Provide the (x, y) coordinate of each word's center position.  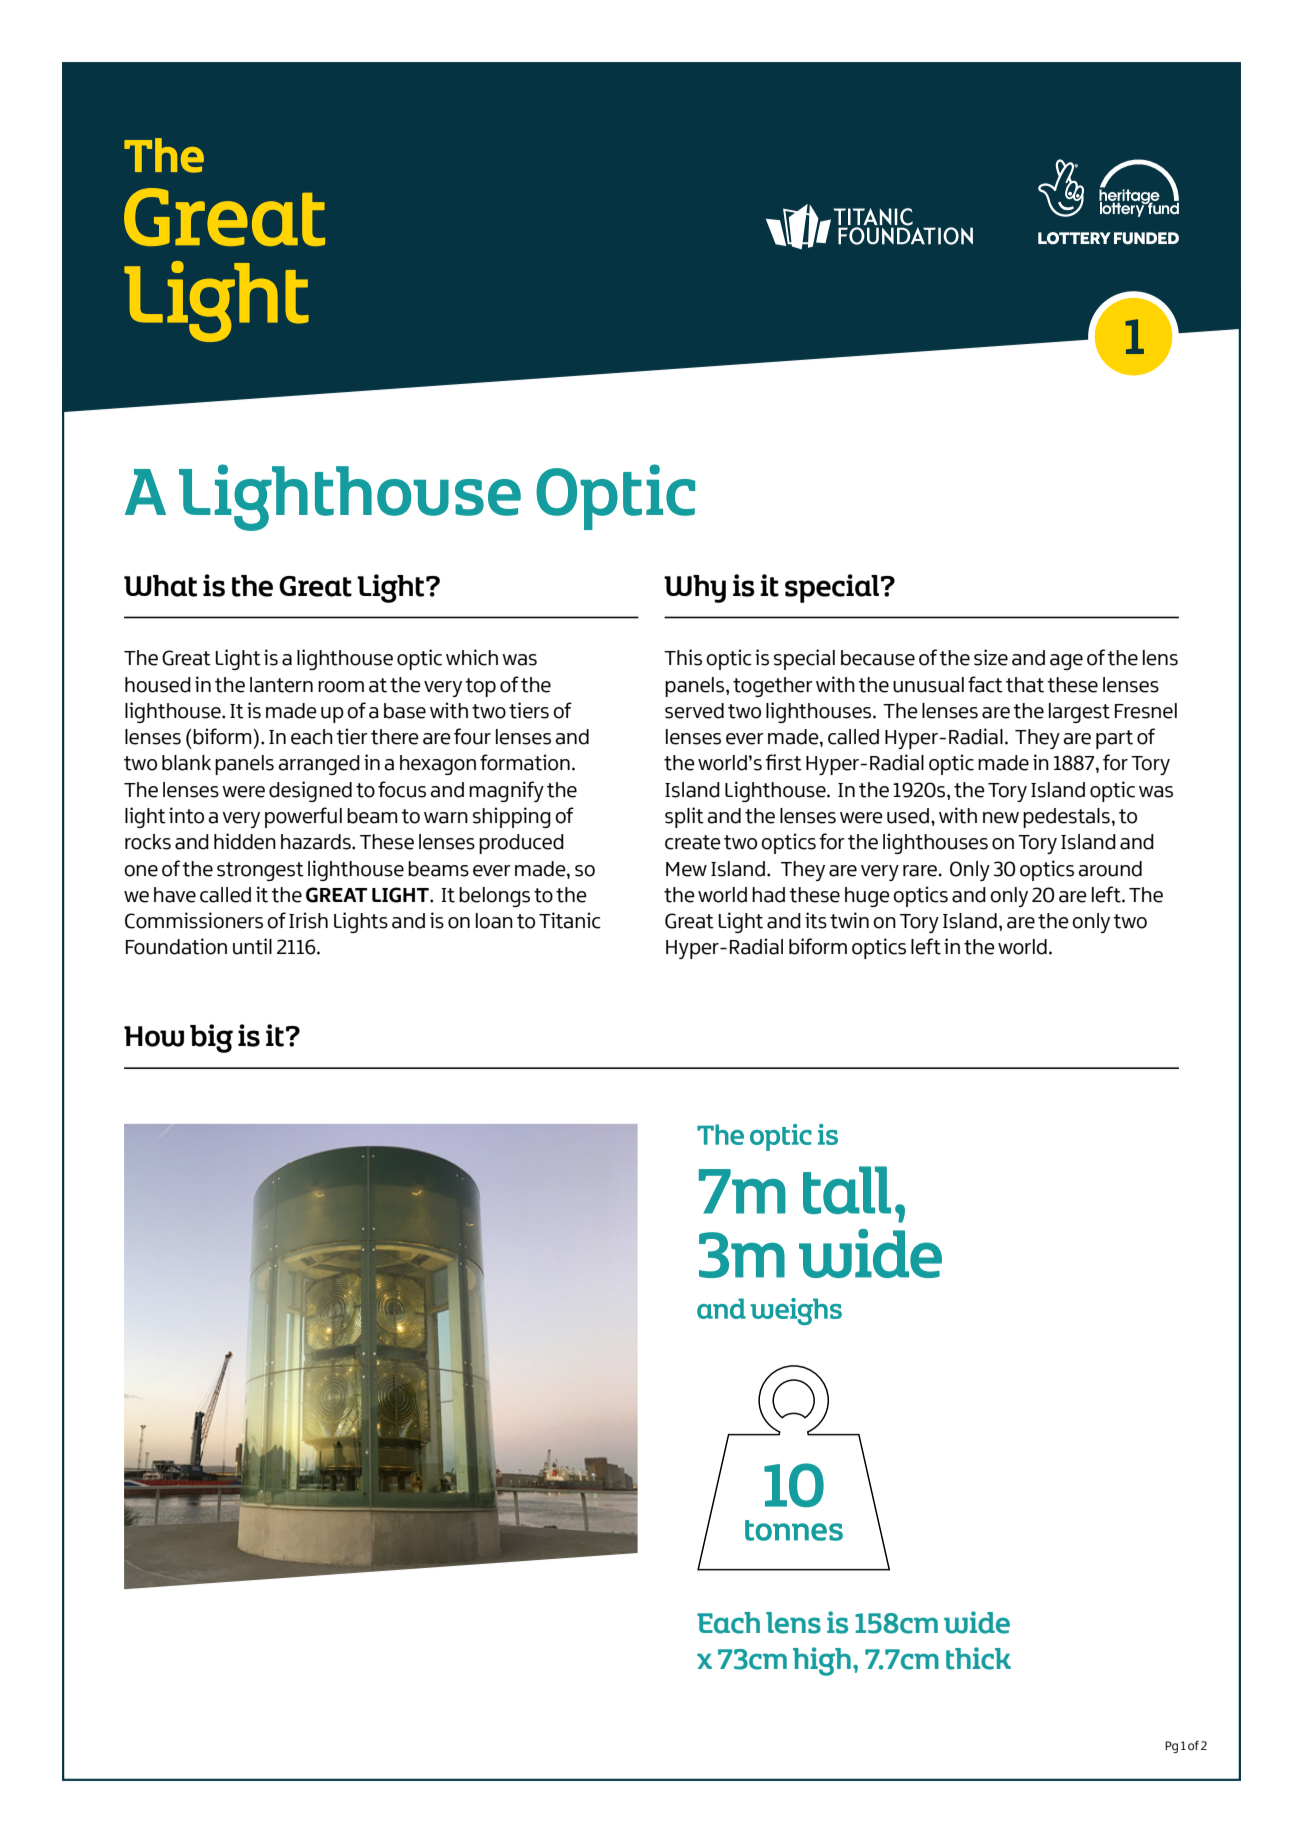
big (211, 1038)
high (822, 1661)
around (1110, 869)
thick (978, 1658)
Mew (686, 869)
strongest (260, 871)
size (991, 657)
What (160, 586)
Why (695, 589)
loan (494, 921)
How (154, 1036)
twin (849, 920)
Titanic (570, 920)
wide (977, 1622)
